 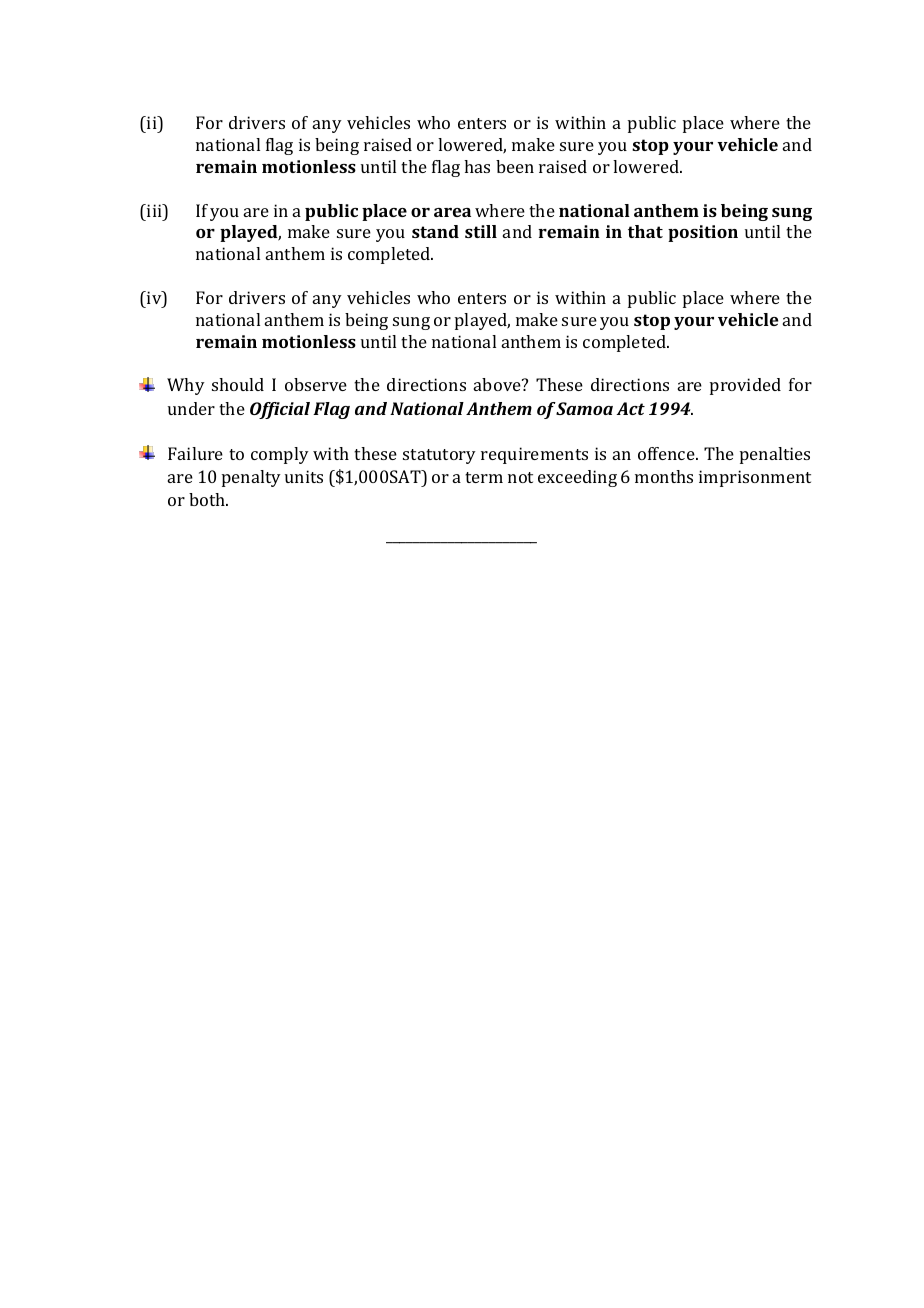 I want to click on above, so click(x=498, y=384).
